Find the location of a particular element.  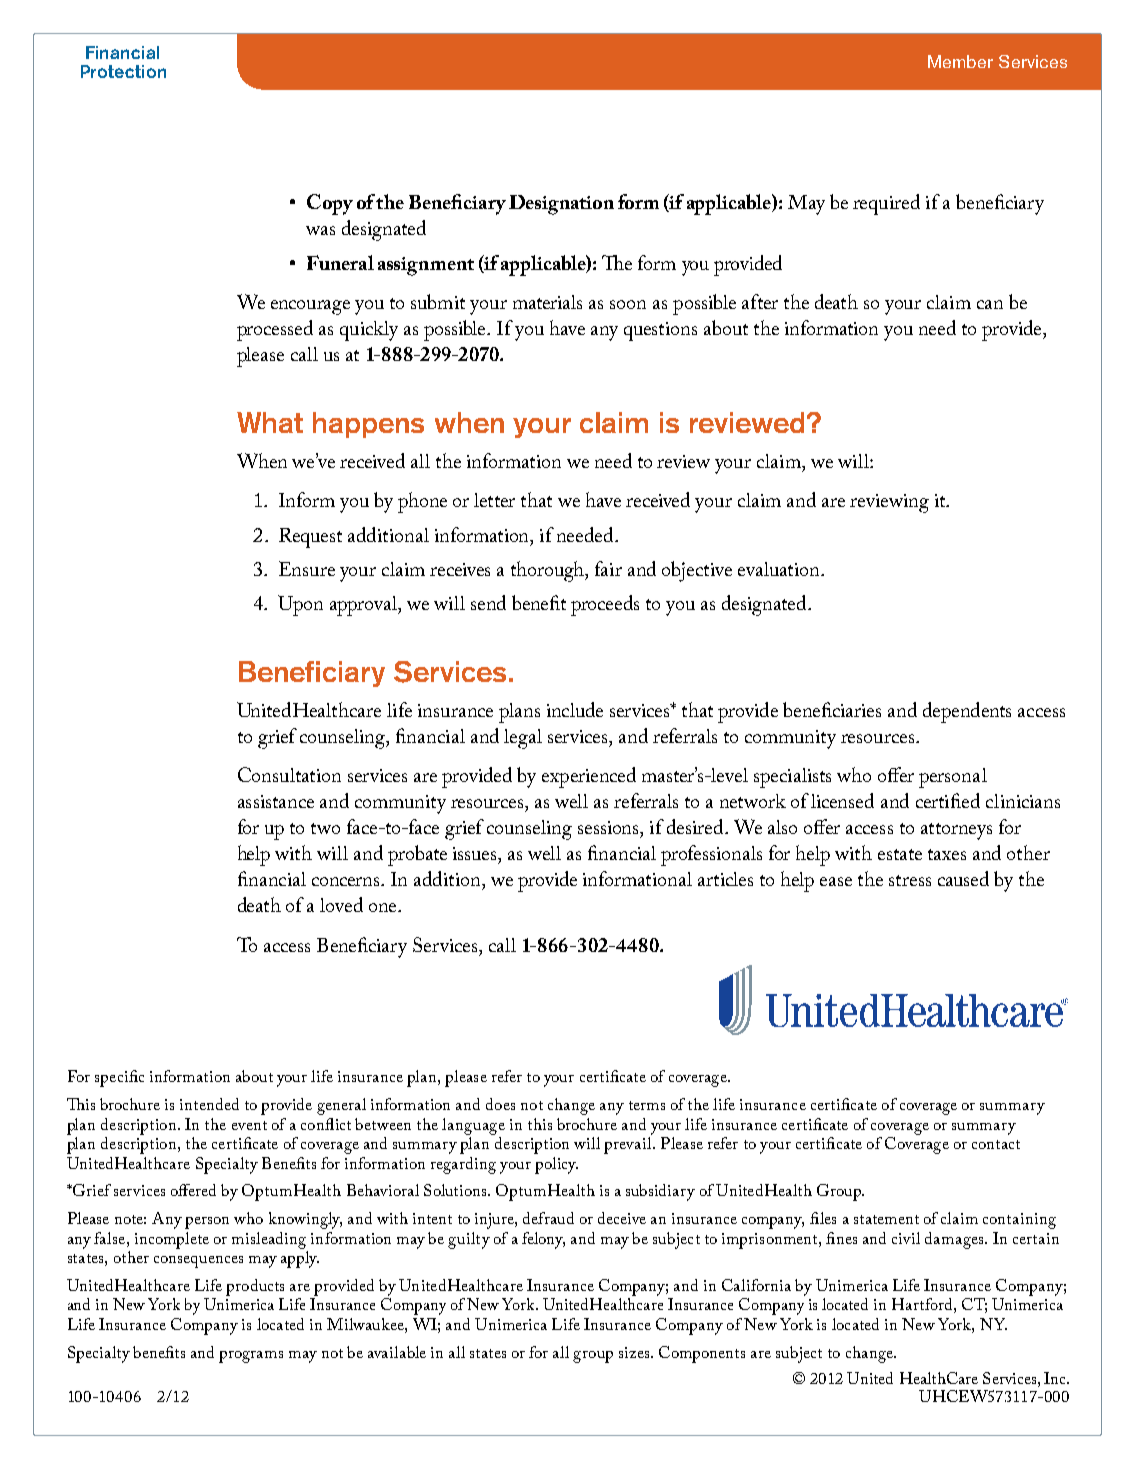

articles is located at coordinates (725, 879).
